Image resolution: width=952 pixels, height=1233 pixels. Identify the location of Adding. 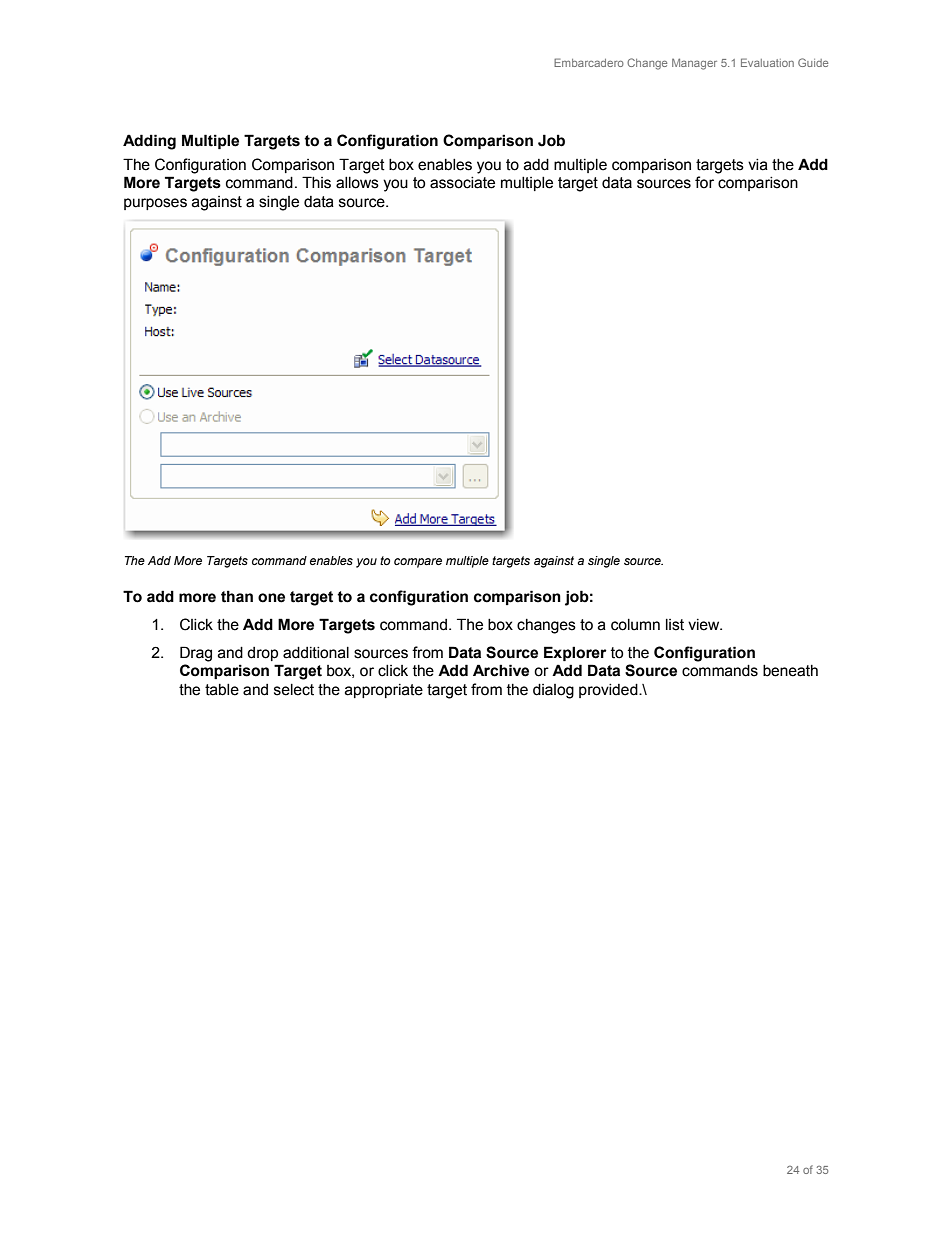
(149, 142).
